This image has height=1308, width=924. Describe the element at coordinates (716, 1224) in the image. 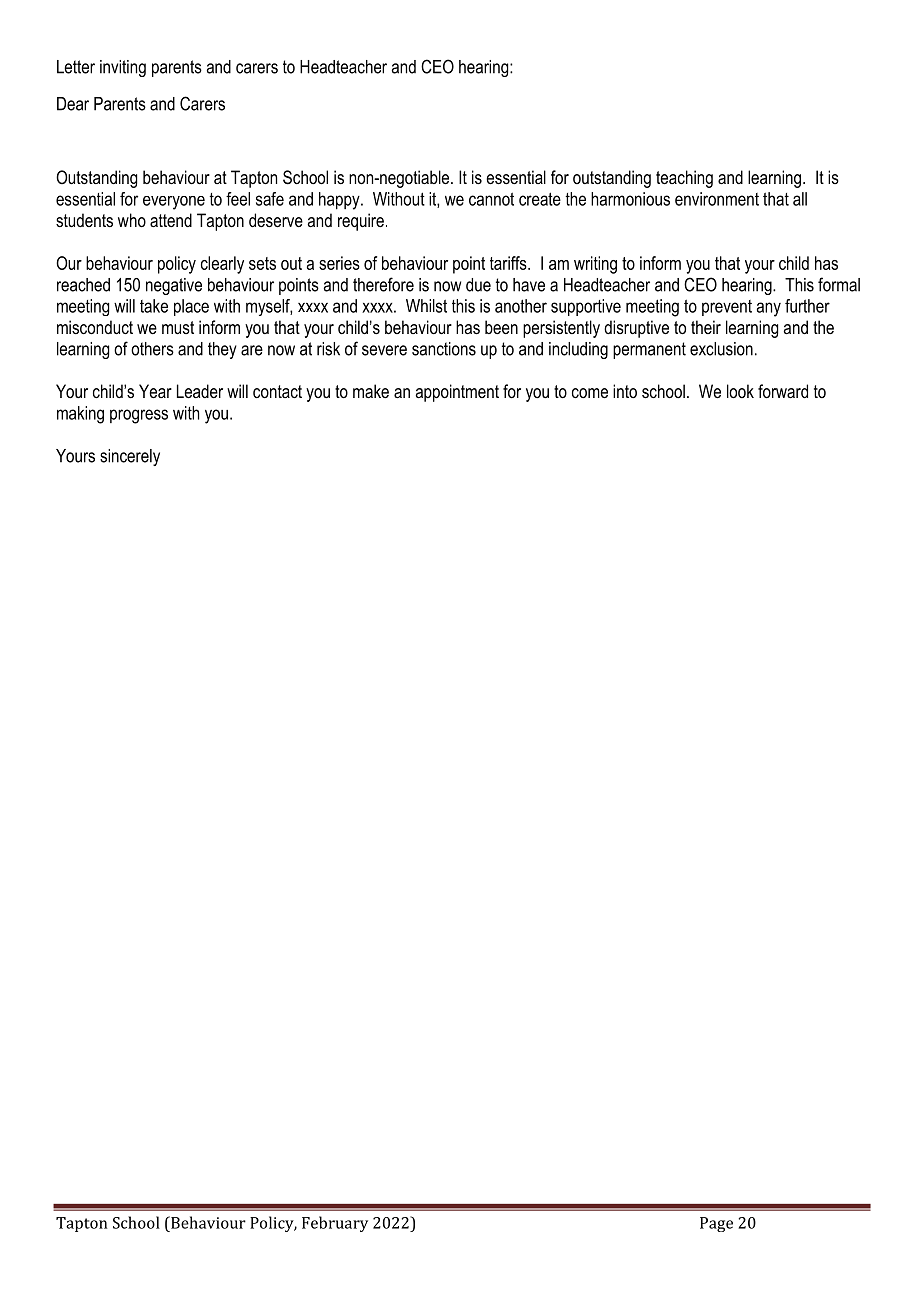

I see `Page` at that location.
